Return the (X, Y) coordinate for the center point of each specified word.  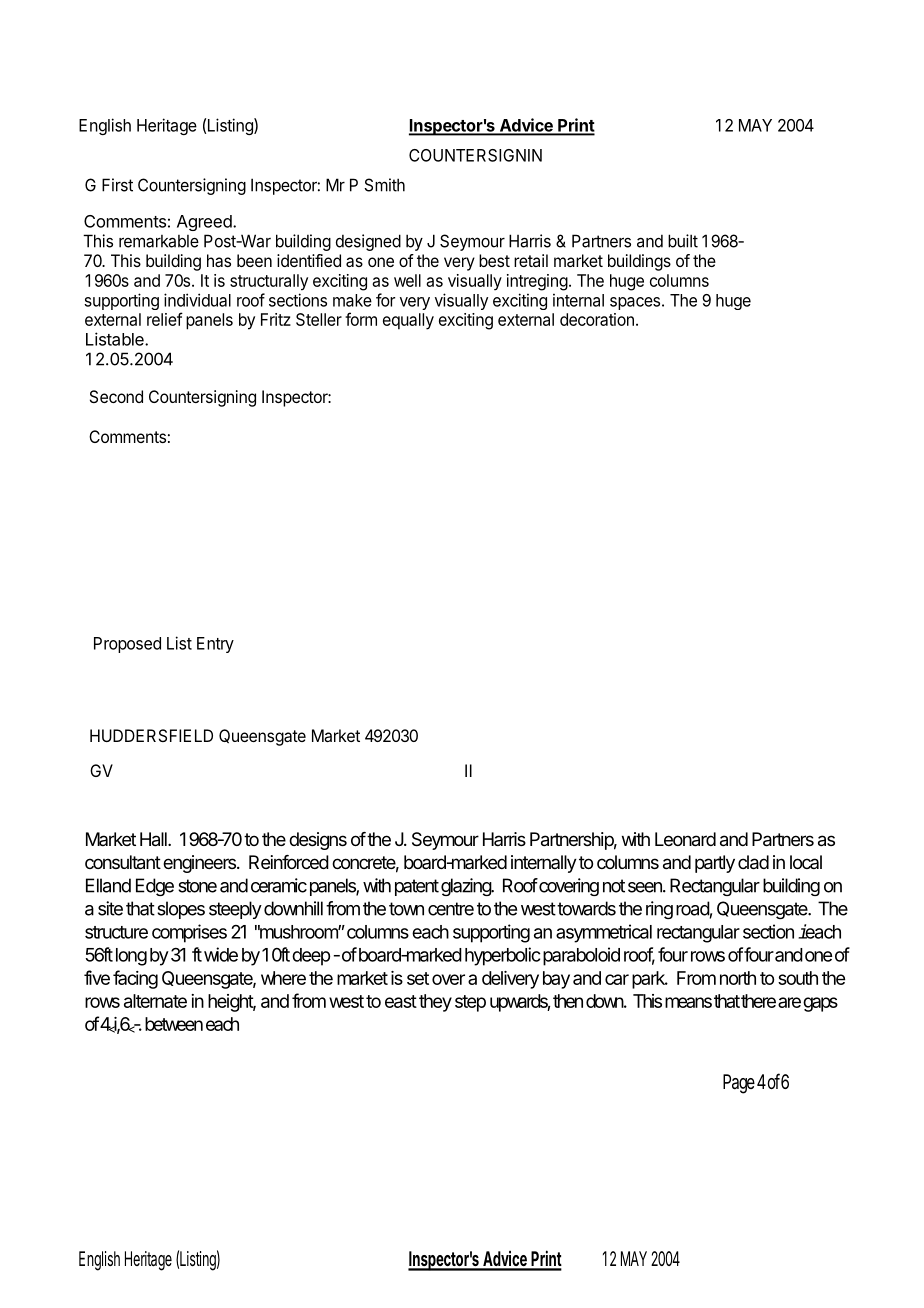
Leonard (685, 839)
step (470, 1003)
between (174, 1024)
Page (739, 1084)
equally (408, 321)
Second (116, 396)
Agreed (205, 223)
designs (318, 841)
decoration (597, 319)
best (494, 260)
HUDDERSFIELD (151, 735)
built (683, 241)
